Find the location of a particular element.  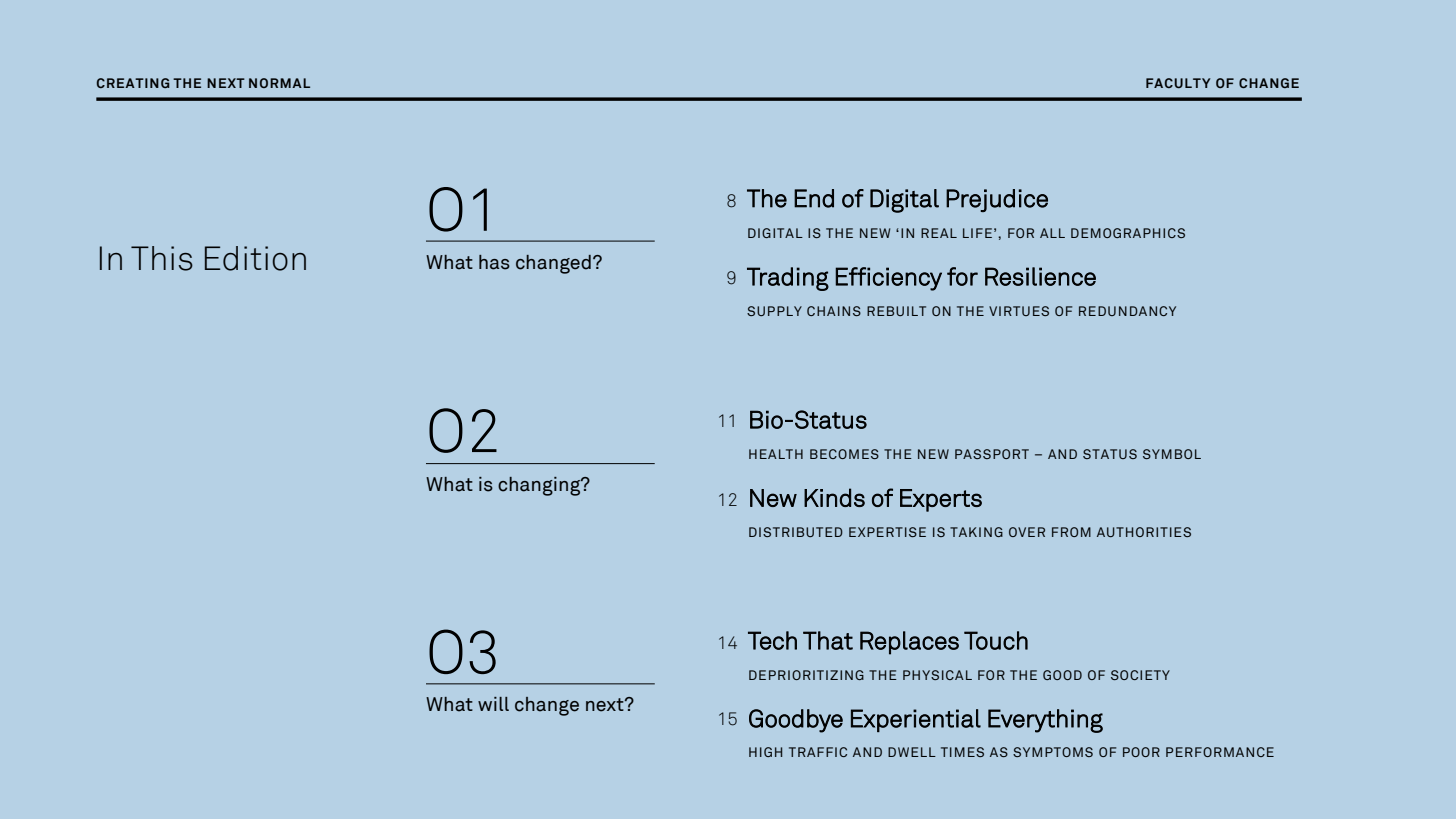

FROM is located at coordinates (1071, 532).
